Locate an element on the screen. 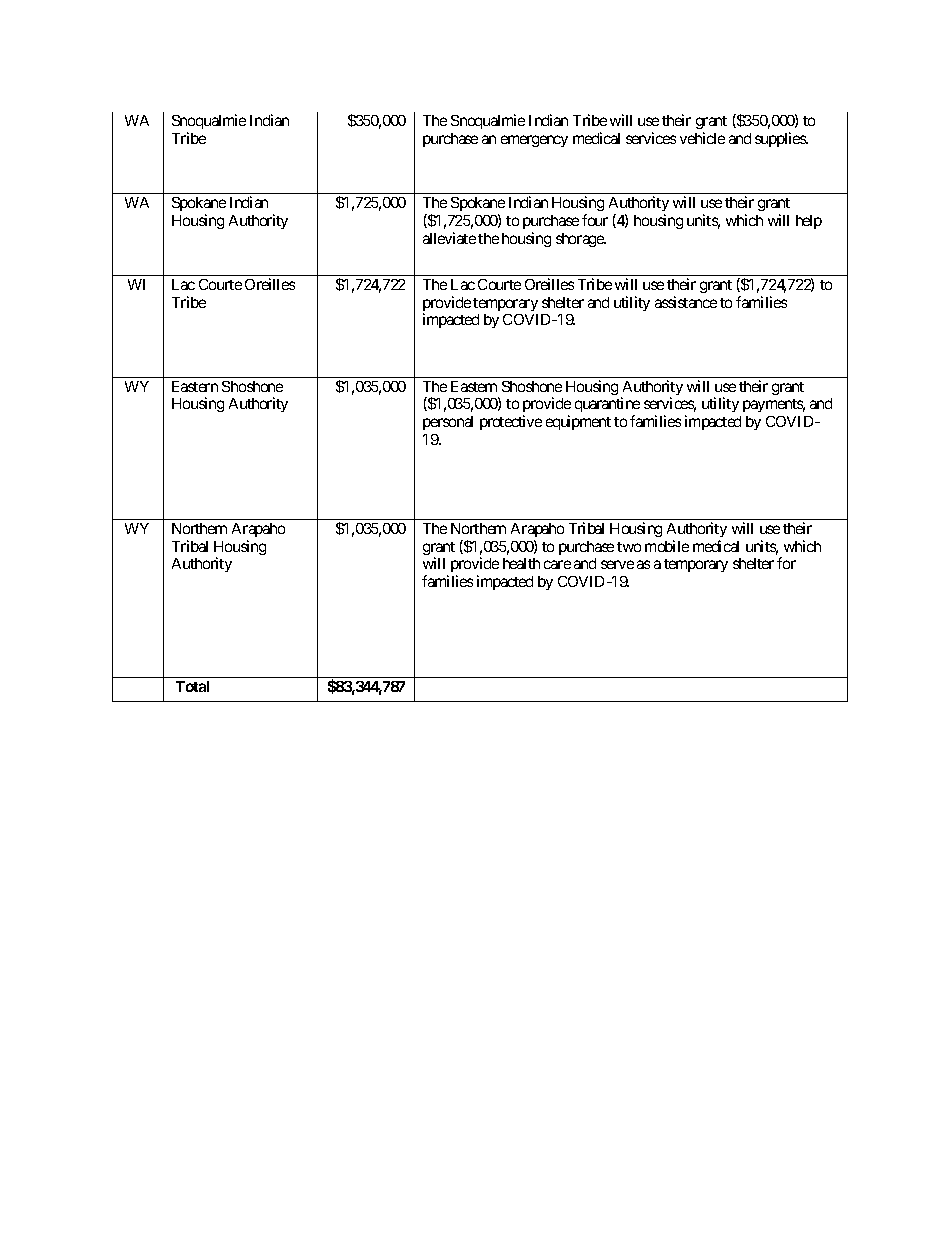 This screenshot has height=1233, width=952. assistance is located at coordinates (686, 302).
